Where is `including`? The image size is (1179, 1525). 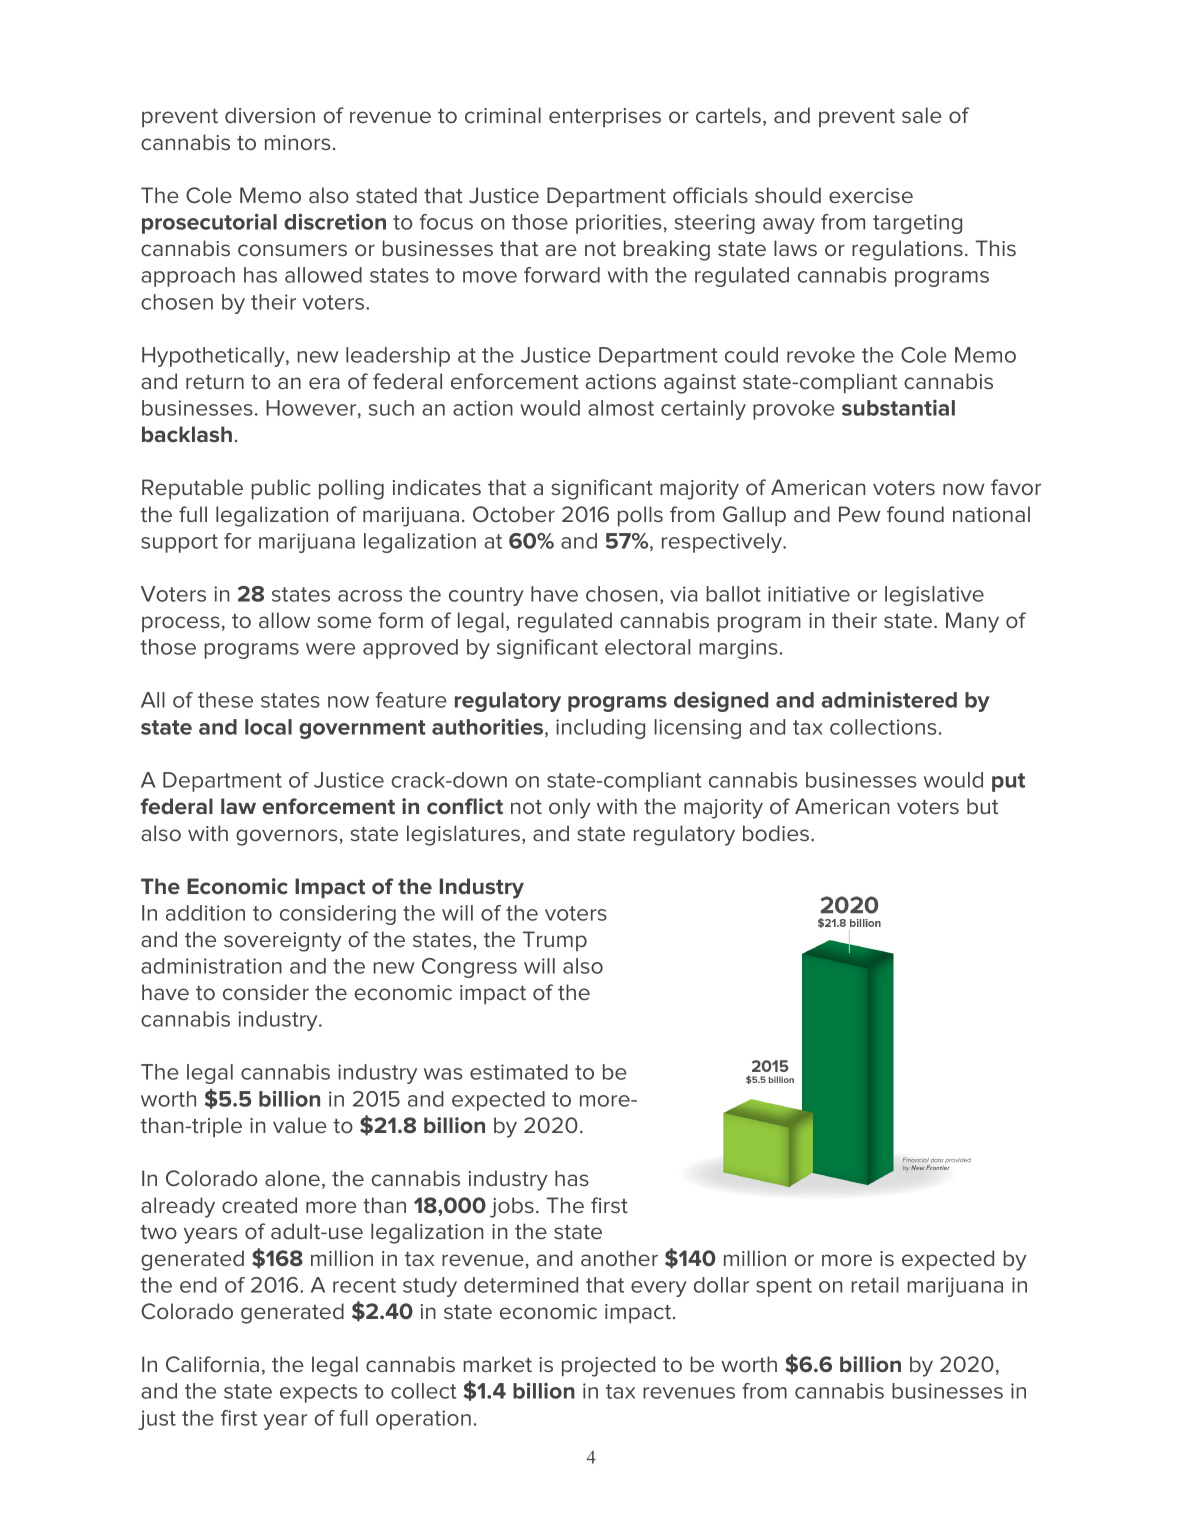
including is located at coordinates (600, 729).
